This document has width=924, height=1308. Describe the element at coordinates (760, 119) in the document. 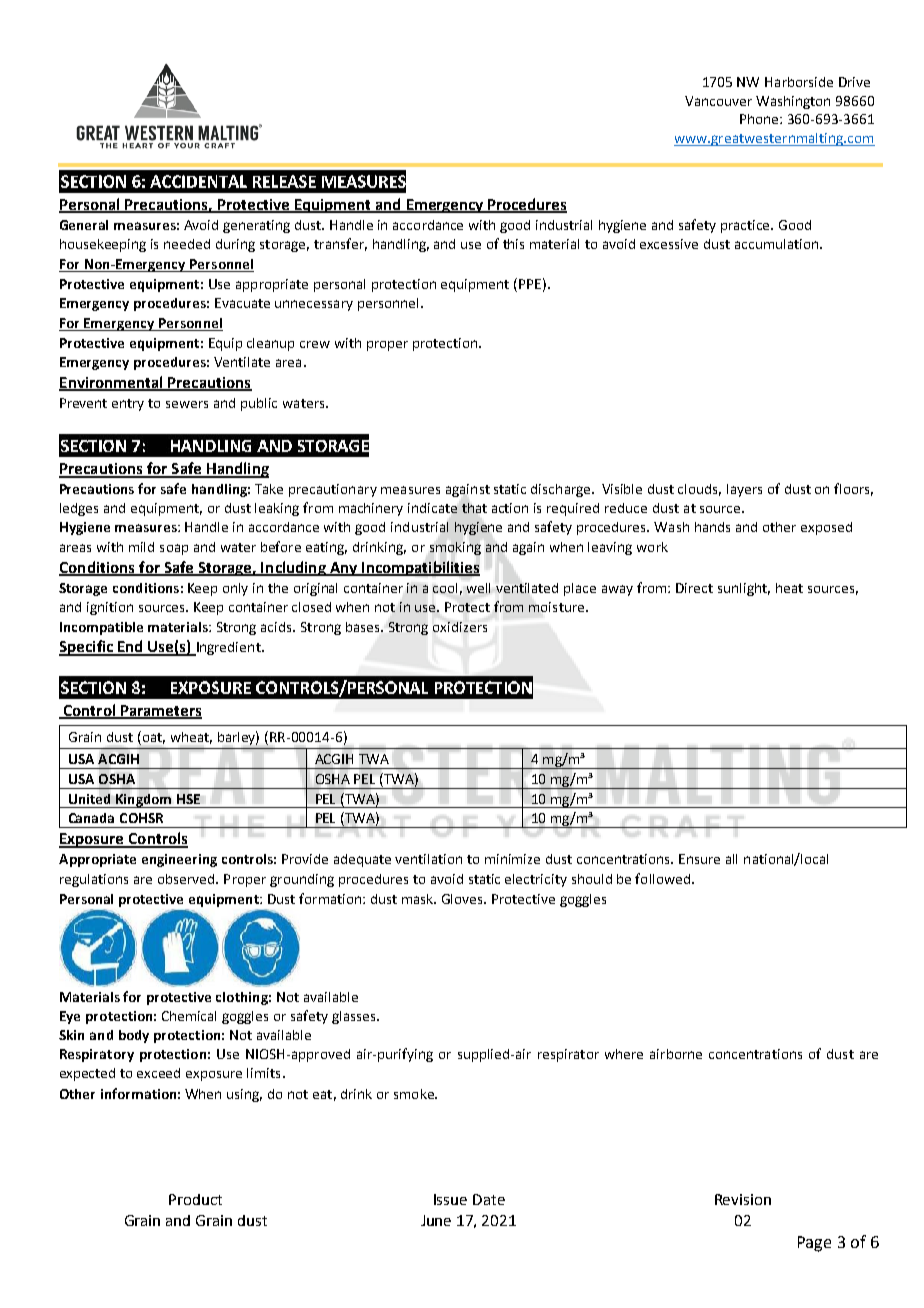

I see `Phone` at that location.
